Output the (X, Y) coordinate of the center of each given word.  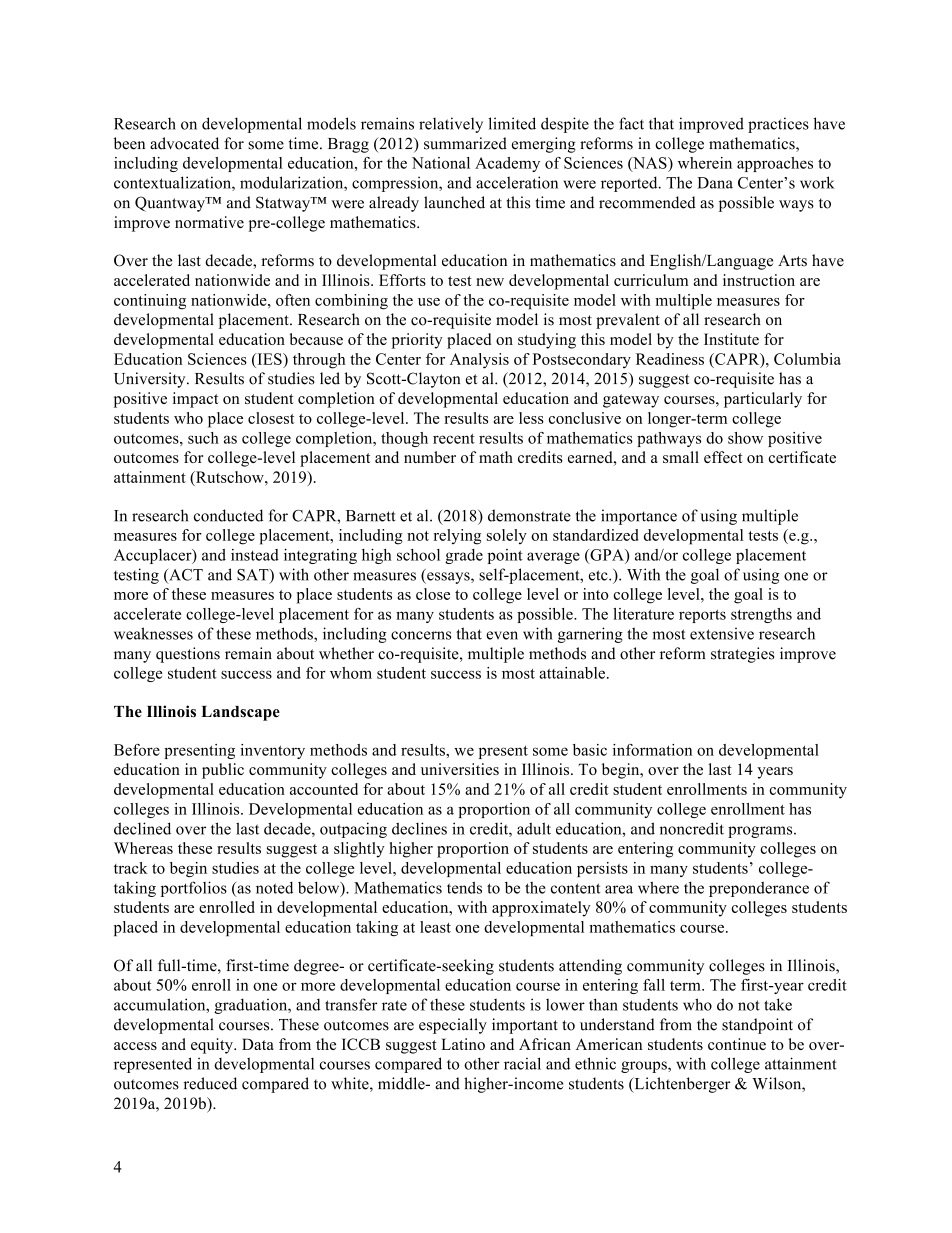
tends (464, 887)
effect (723, 457)
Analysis (479, 361)
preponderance (759, 889)
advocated (184, 143)
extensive (722, 633)
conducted (228, 515)
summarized (465, 143)
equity (213, 1046)
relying (457, 537)
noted (274, 888)
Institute (731, 339)
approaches (775, 164)
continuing (150, 302)
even (502, 635)
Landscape (240, 713)
